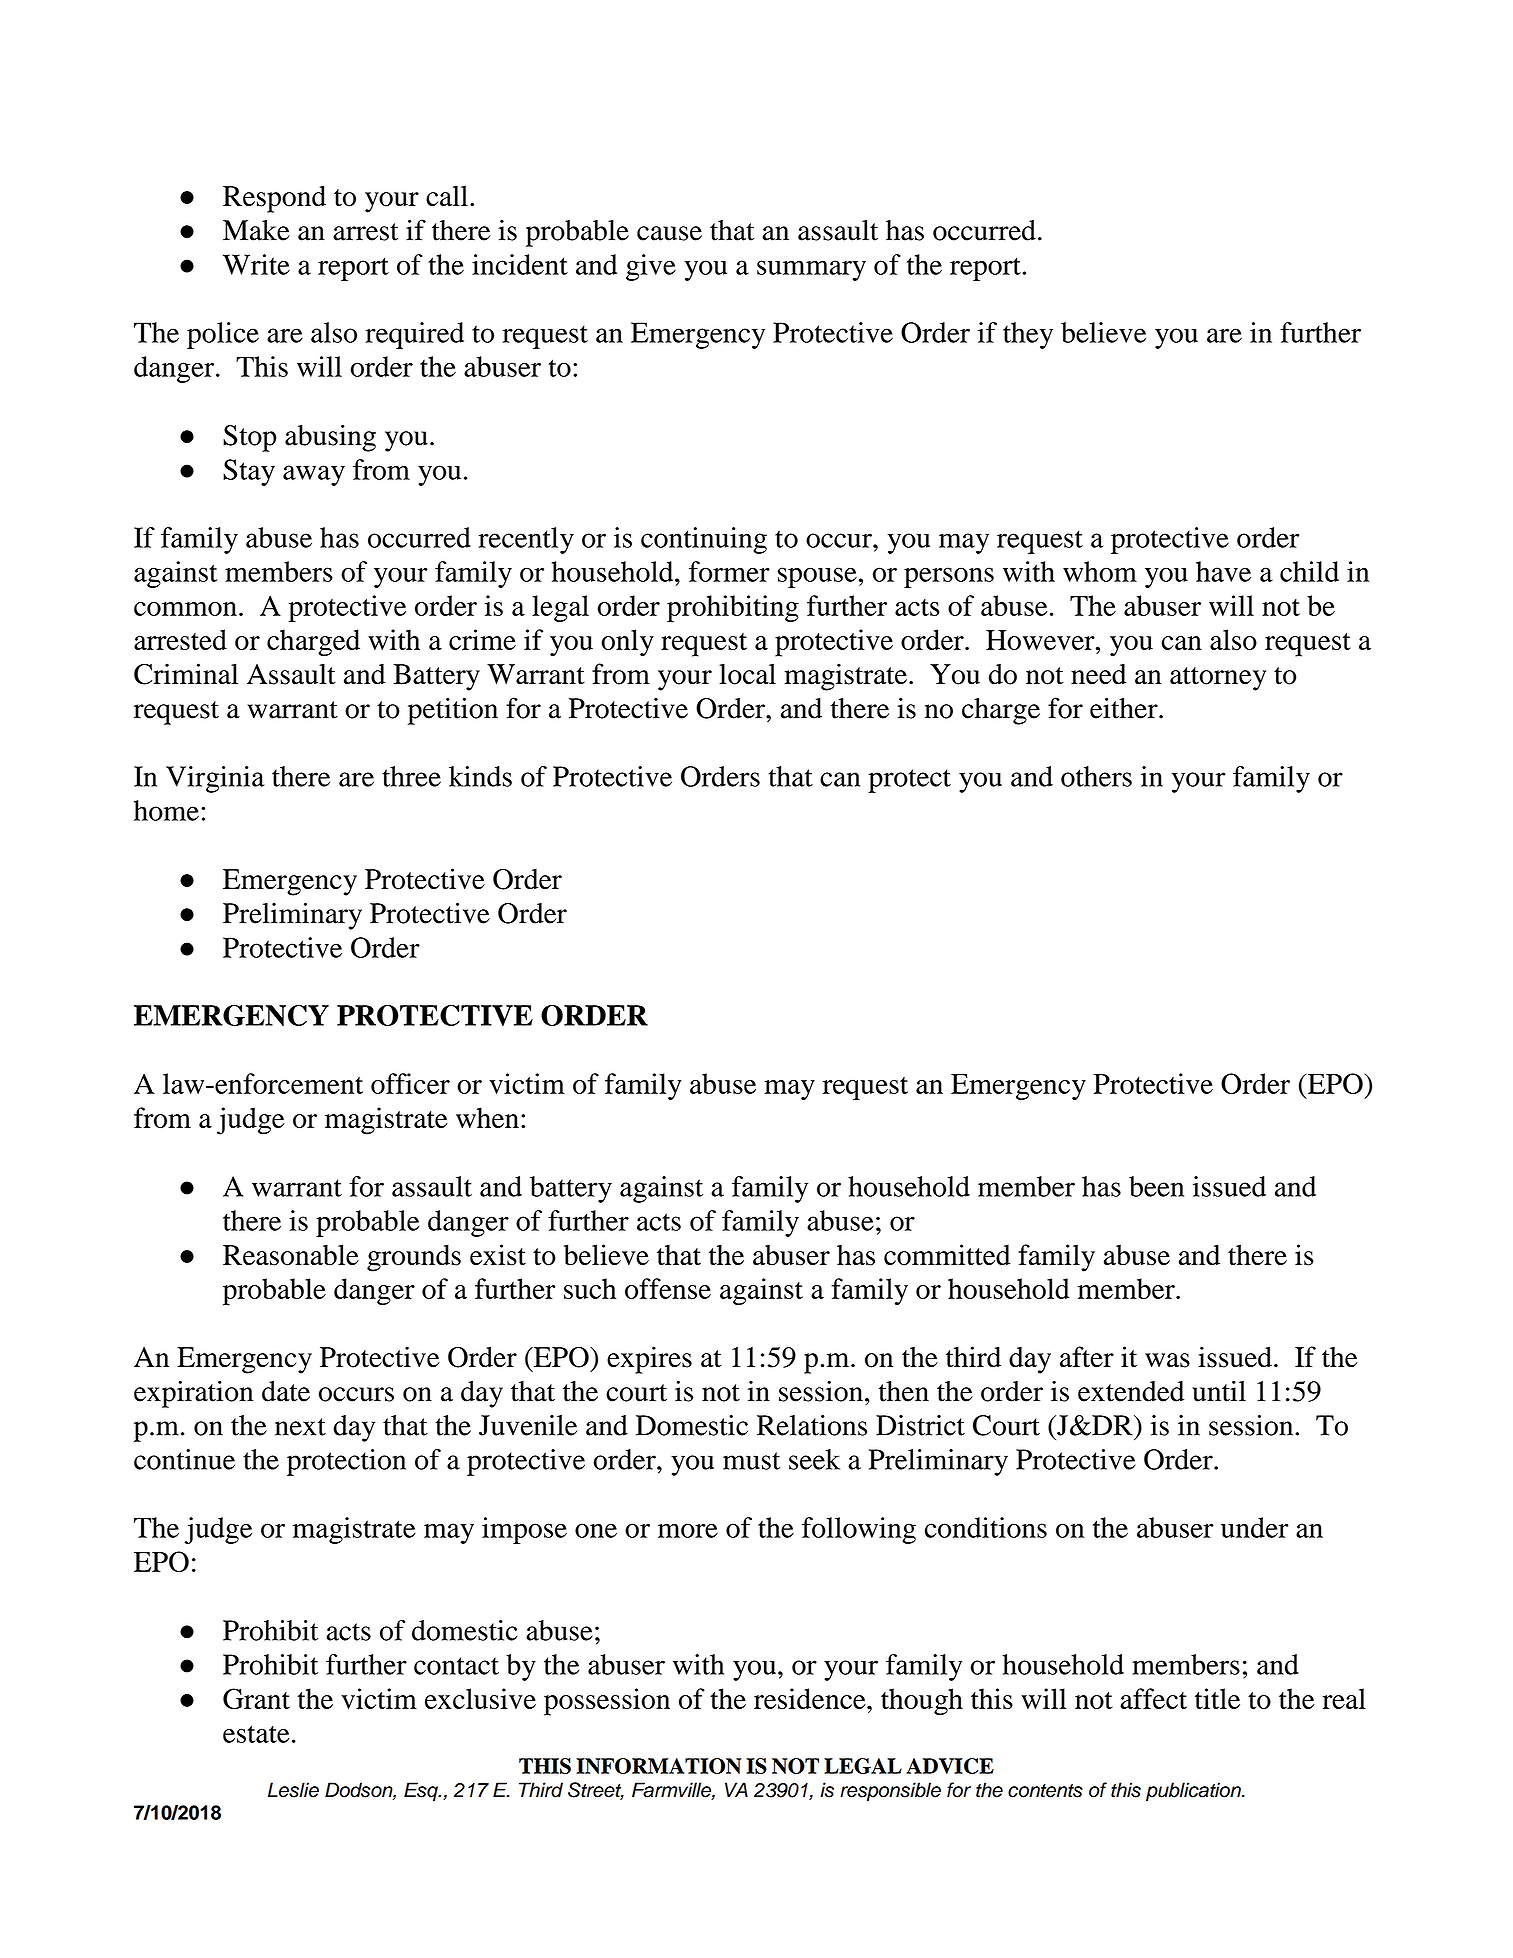 Image resolution: width=1513 pixels, height=1958 pixels. Describe the element at coordinates (1156, 1186) in the image. I see `been` at that location.
